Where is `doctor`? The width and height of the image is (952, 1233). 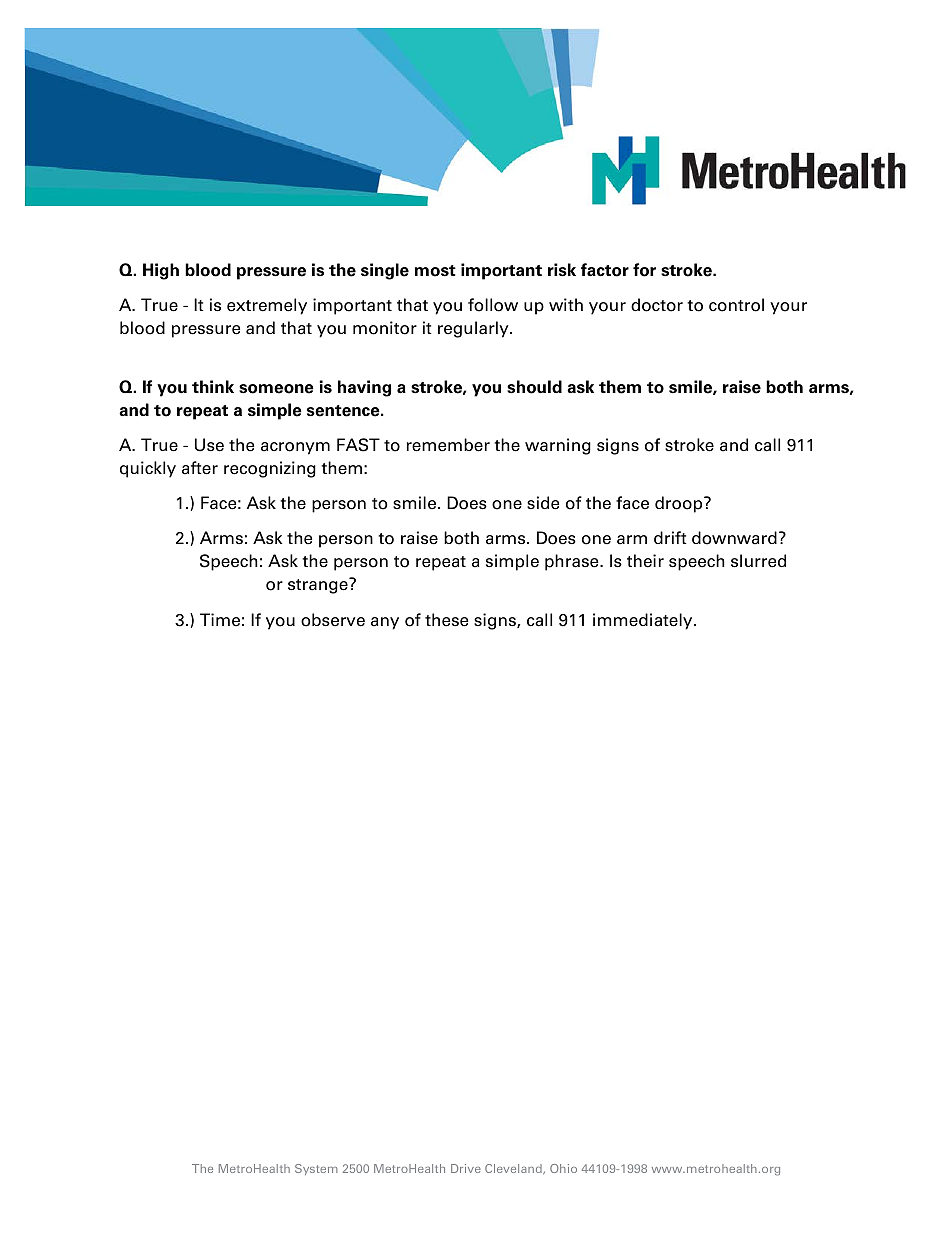
doctor is located at coordinates (657, 305).
